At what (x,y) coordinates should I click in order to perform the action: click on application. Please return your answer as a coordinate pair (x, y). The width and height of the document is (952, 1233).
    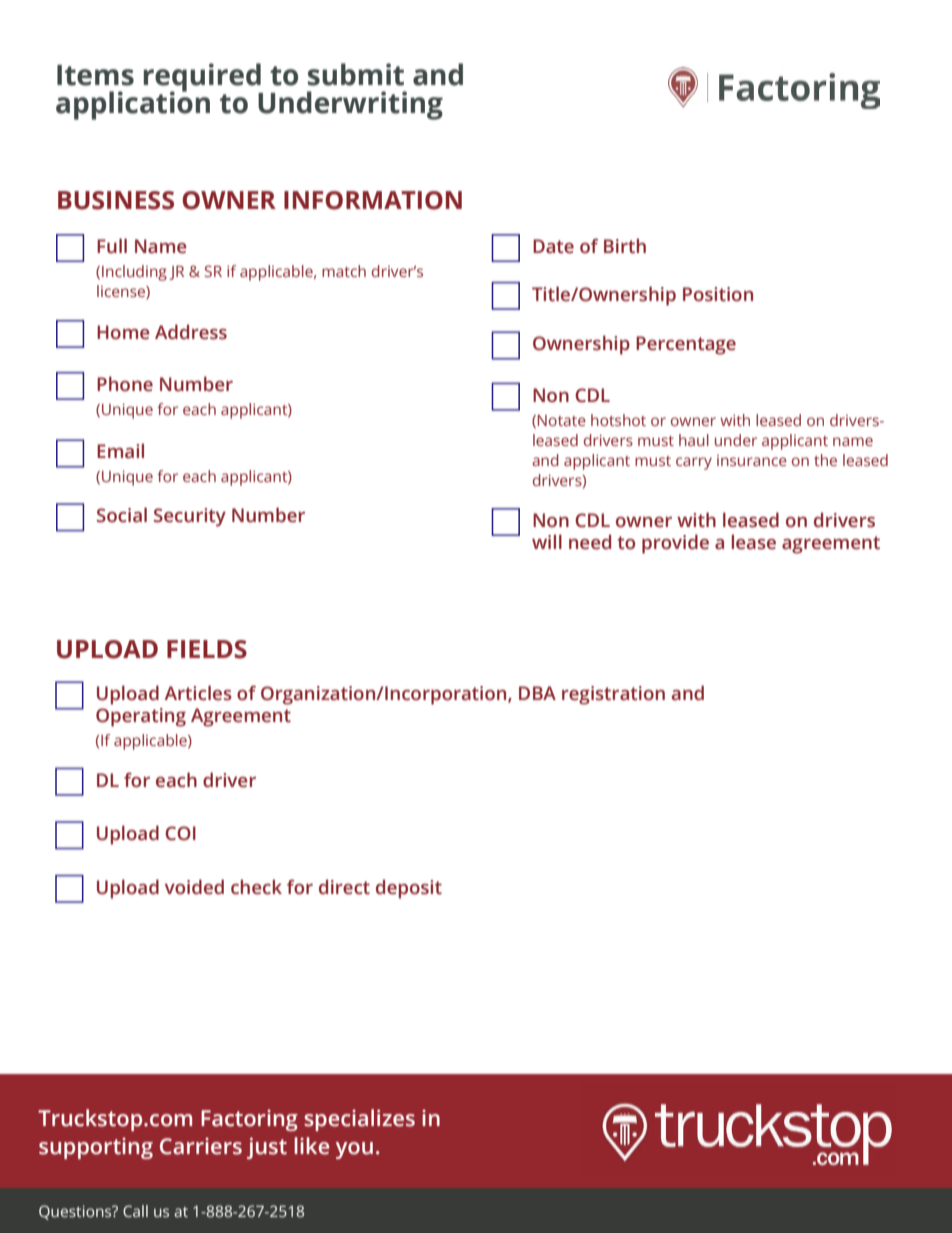
    Looking at the image, I should click on (133, 104).
